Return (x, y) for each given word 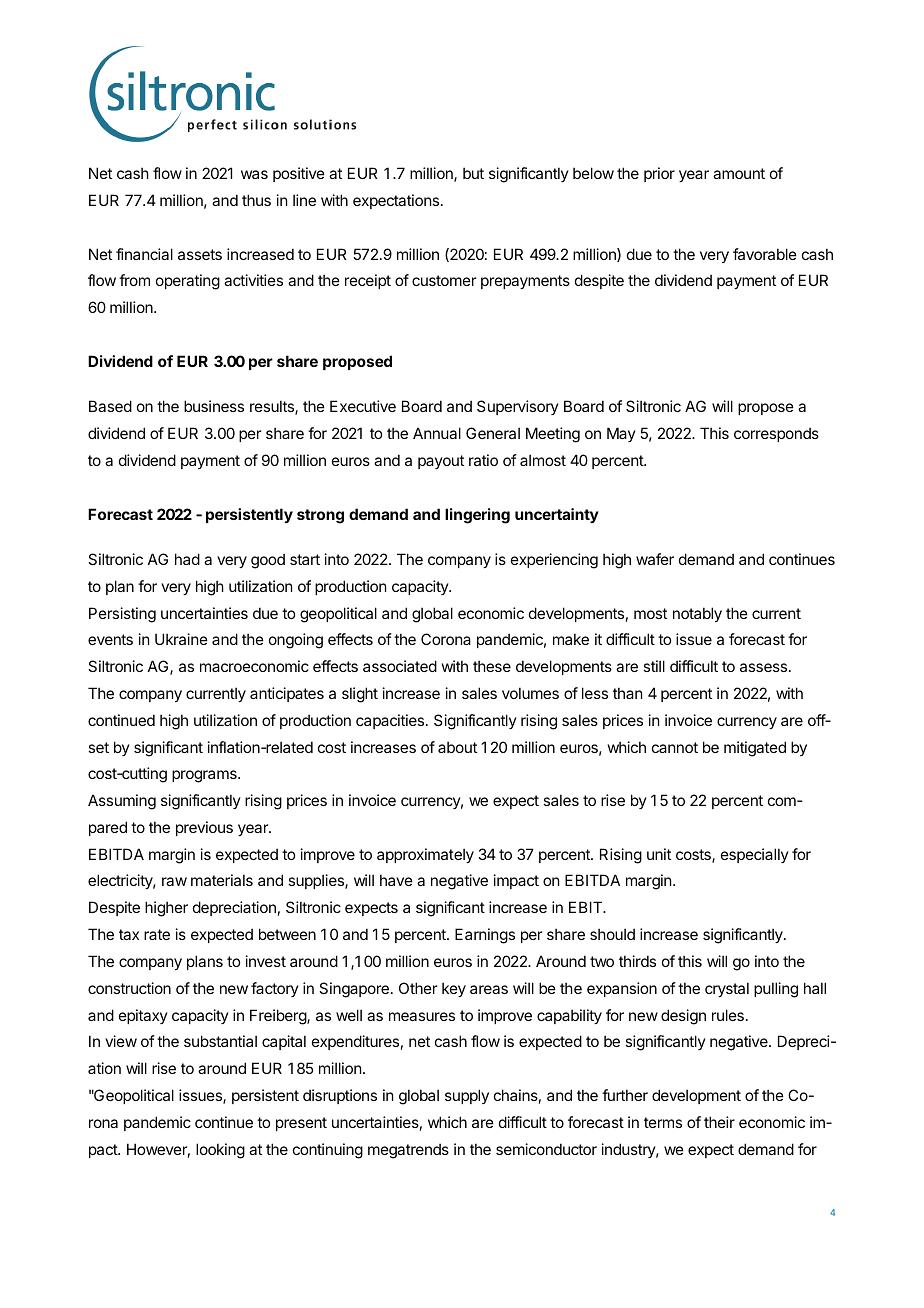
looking (220, 1151)
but (473, 173)
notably (697, 614)
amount (739, 173)
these (492, 666)
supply (467, 1096)
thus (256, 200)
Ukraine (181, 639)
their (719, 1122)
